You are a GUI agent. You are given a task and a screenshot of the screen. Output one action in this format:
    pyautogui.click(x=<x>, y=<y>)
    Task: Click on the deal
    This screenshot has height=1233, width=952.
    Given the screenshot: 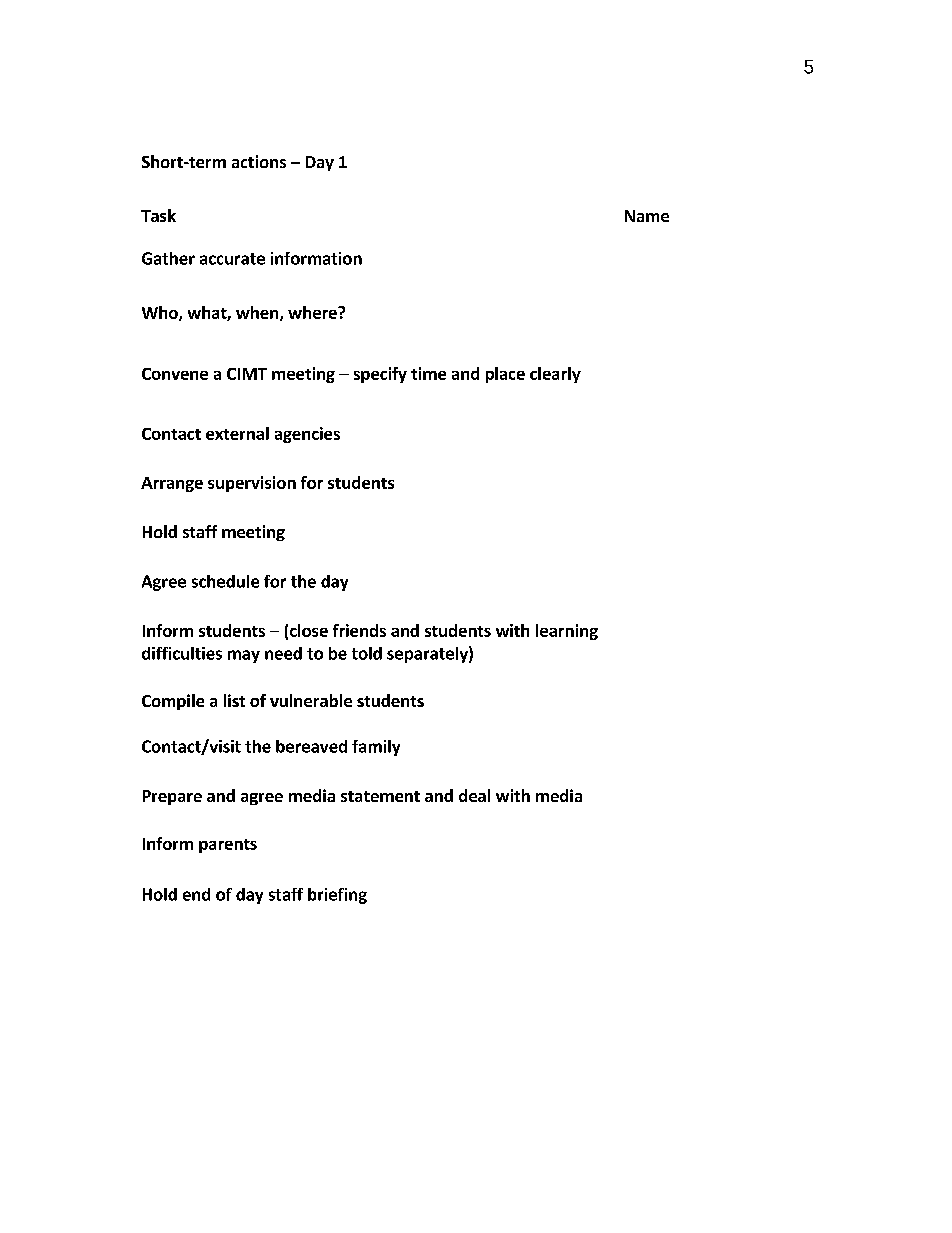 What is the action you would take?
    pyautogui.click(x=474, y=795)
